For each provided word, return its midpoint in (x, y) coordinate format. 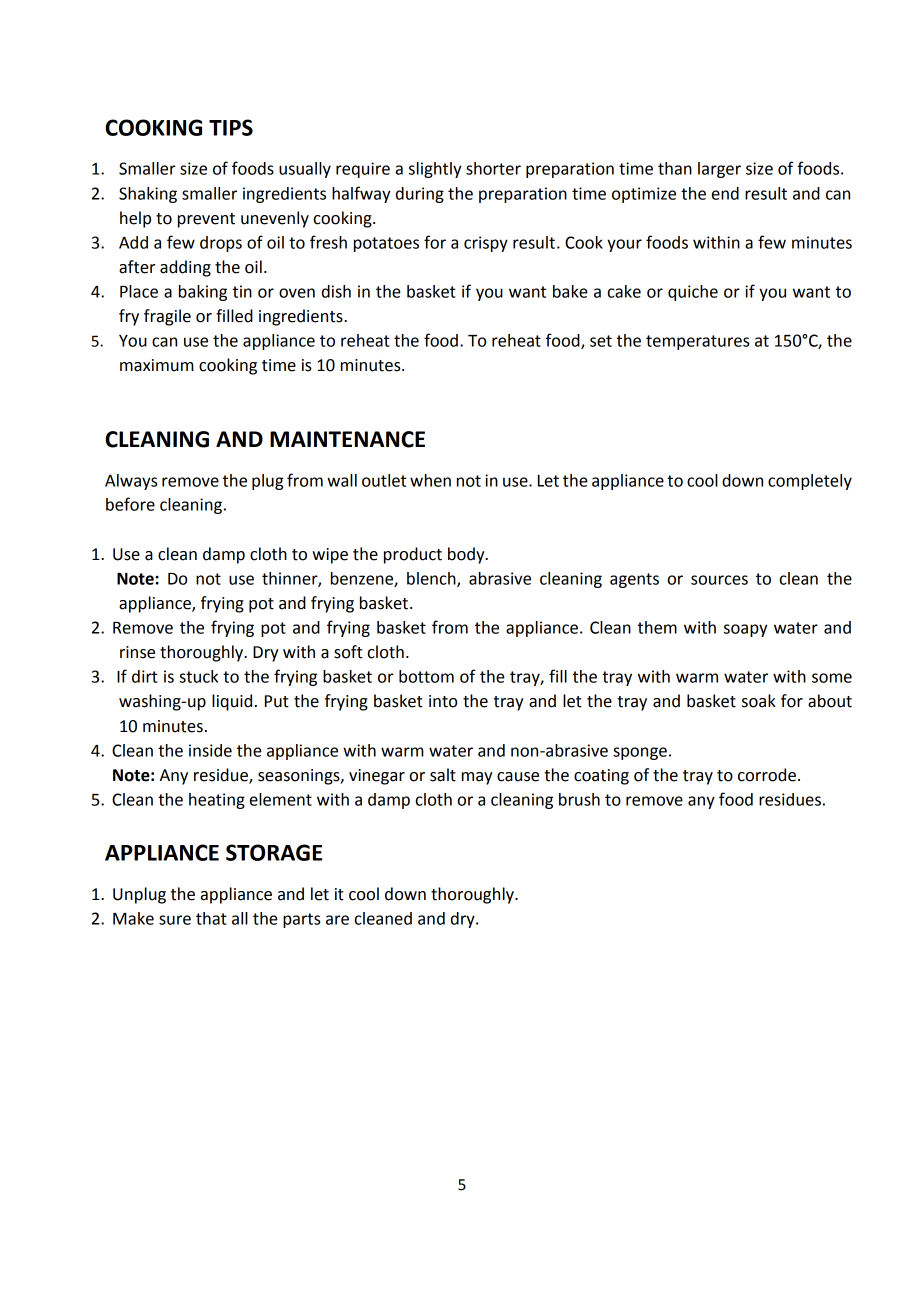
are (337, 920)
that (211, 918)
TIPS (231, 127)
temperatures (697, 342)
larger (719, 170)
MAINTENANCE (347, 439)
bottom (426, 676)
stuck (198, 676)
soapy (745, 630)
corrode (767, 775)
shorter (493, 168)
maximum (157, 365)
